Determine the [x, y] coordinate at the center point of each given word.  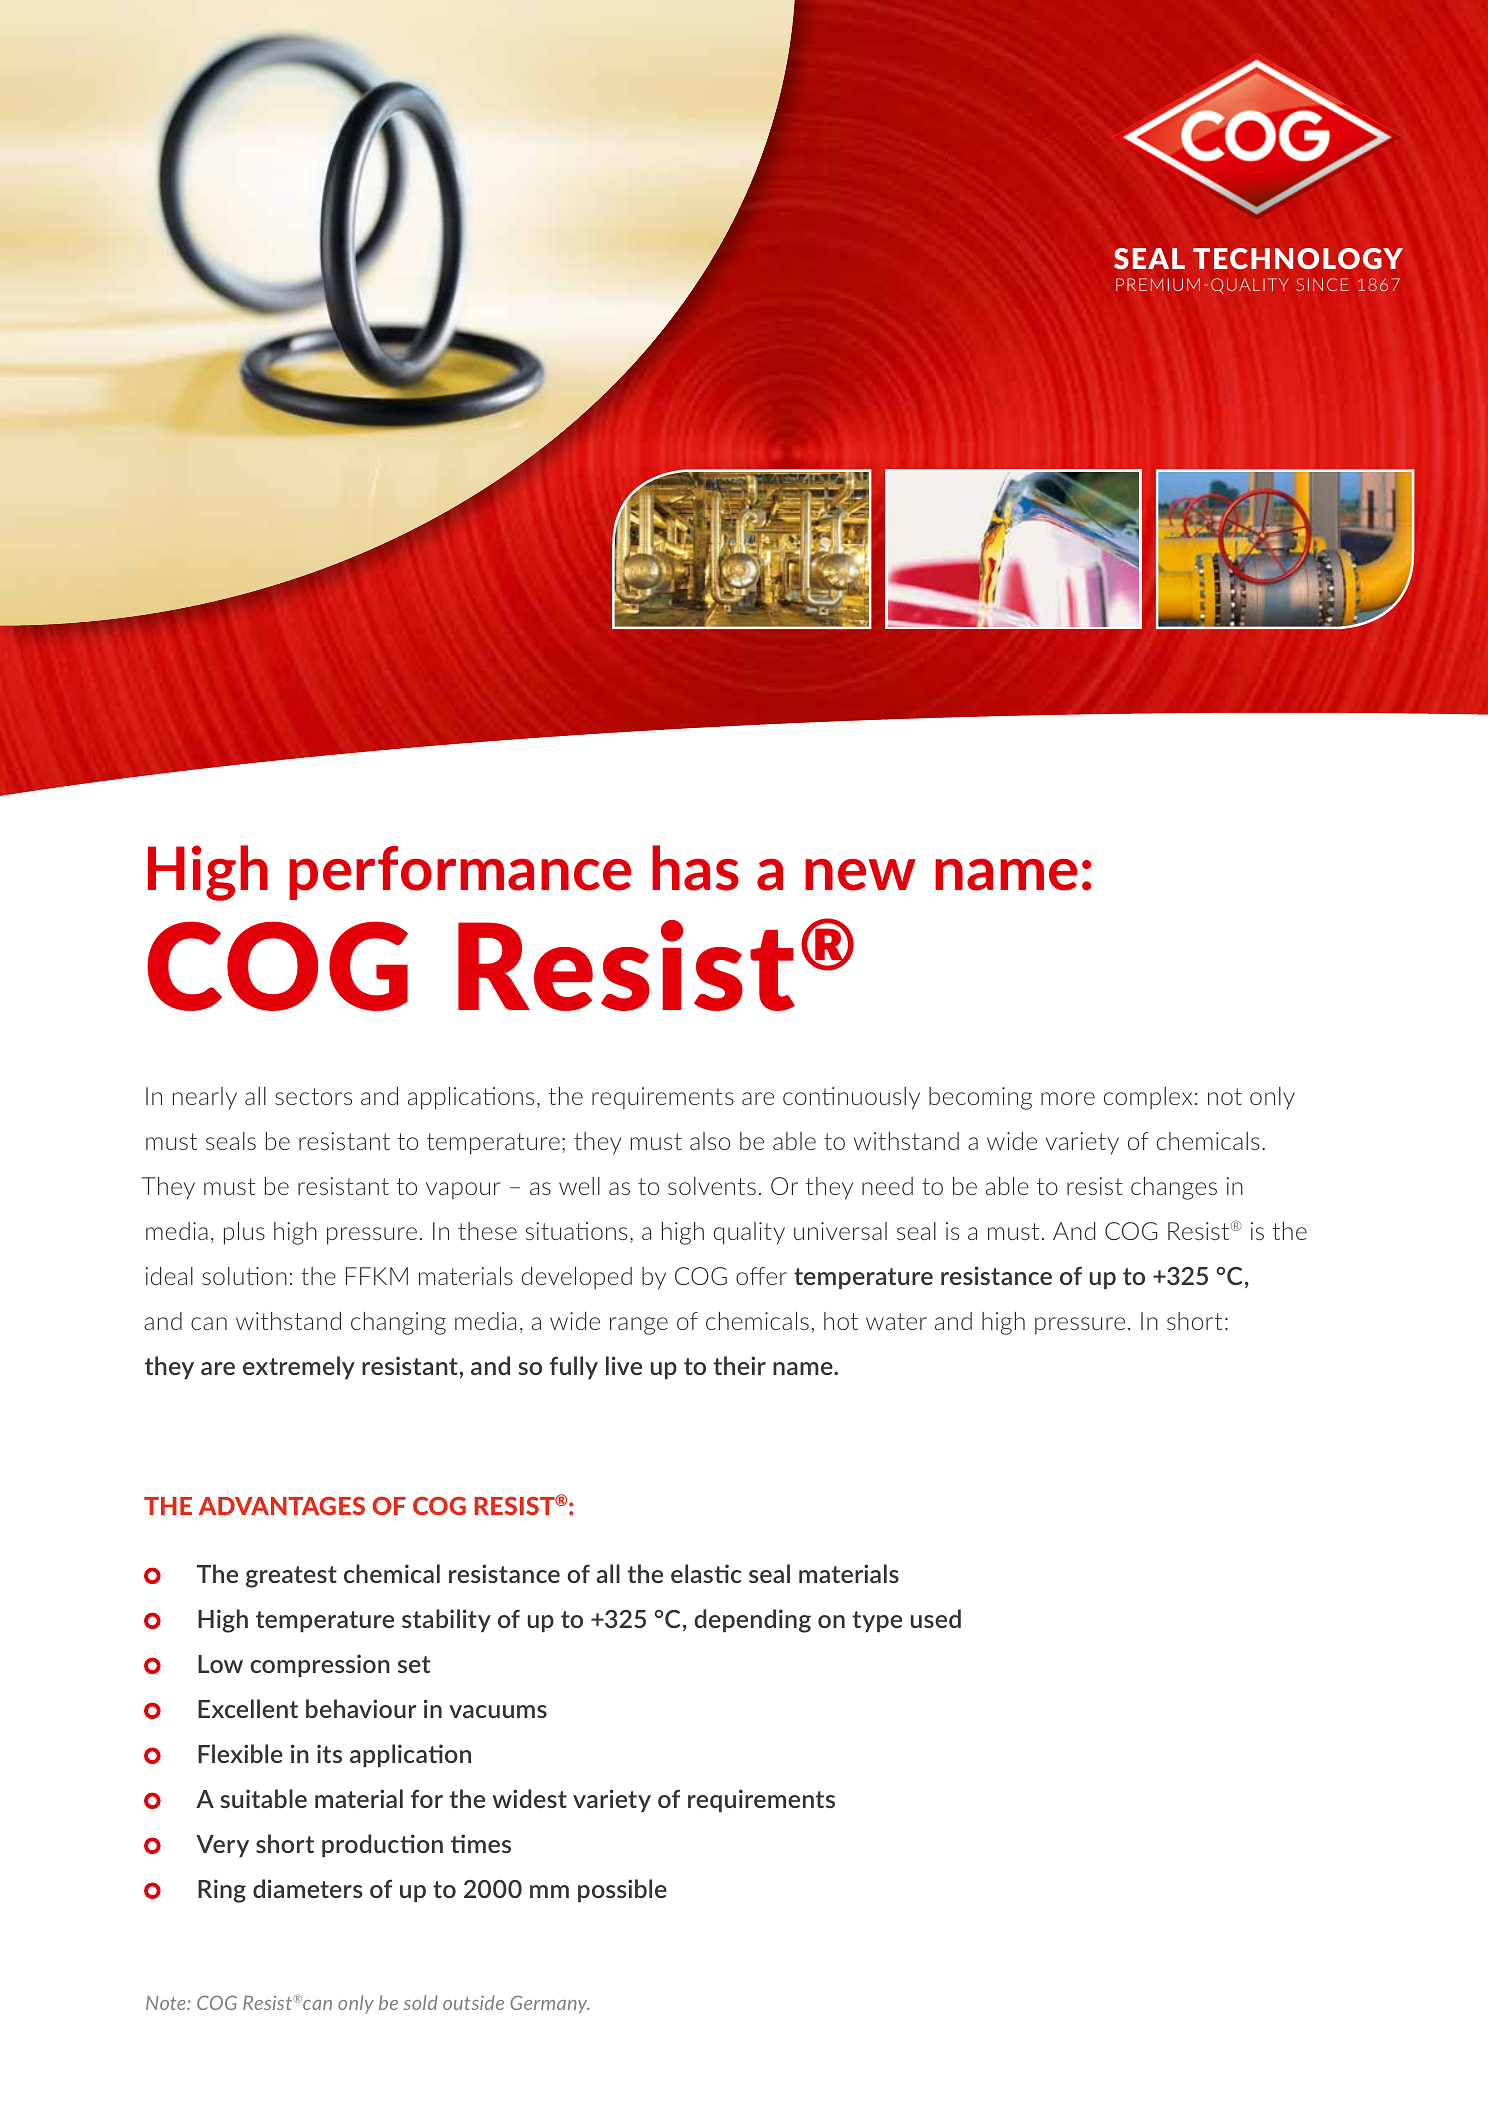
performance [460, 873]
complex [1148, 1098]
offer [761, 1276]
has [695, 868]
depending [752, 1621]
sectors [313, 1096]
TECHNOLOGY [1298, 259]
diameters [307, 1888]
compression [320, 1665]
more [1068, 1098]
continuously [851, 1098]
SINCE [1322, 284]
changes [1174, 1188]
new [860, 875]
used [936, 1618]
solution [244, 1276]
